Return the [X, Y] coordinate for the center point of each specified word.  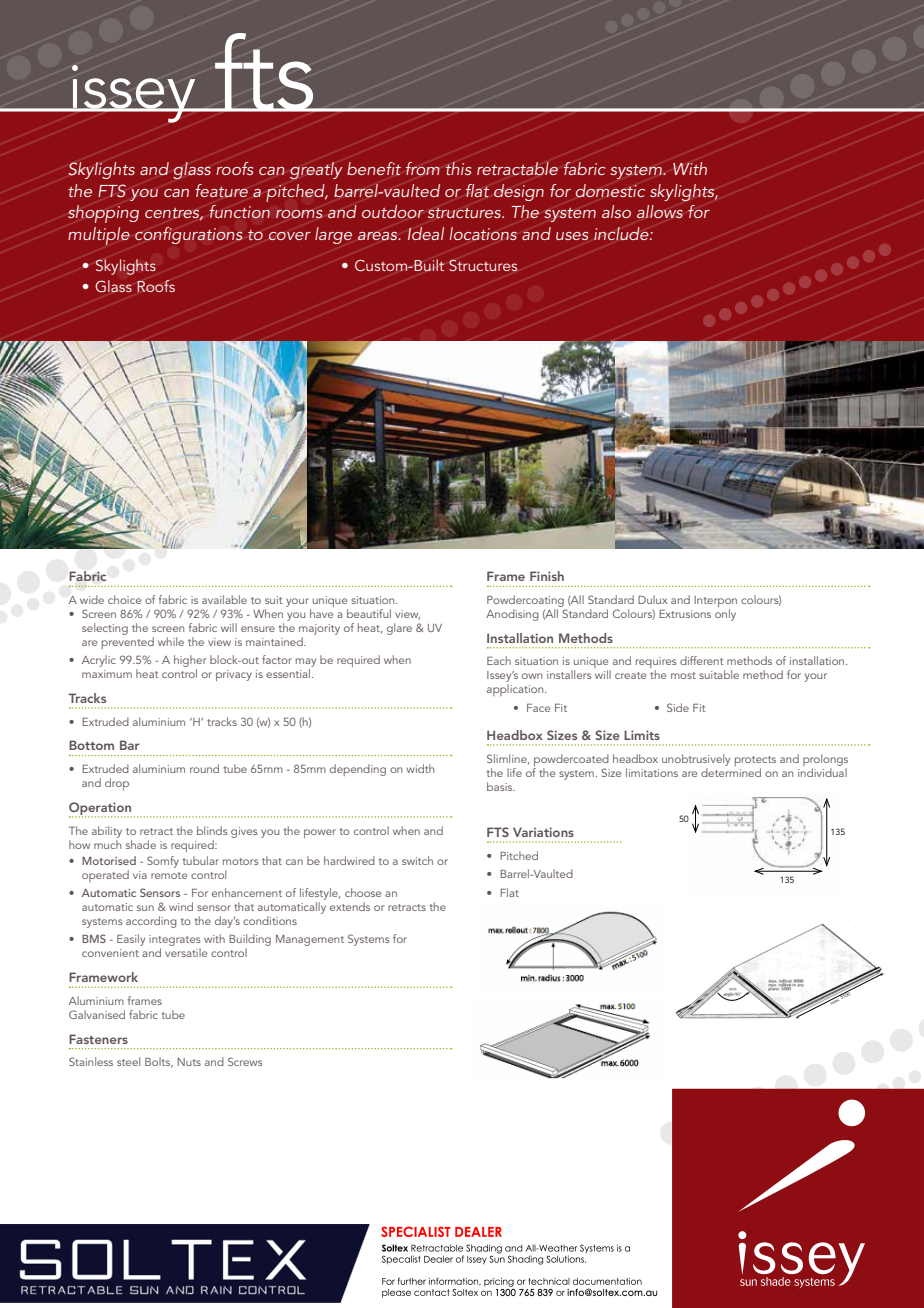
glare [399, 629]
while [171, 641]
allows [660, 211]
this [458, 168]
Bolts [159, 1062]
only [725, 615]
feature [221, 190]
